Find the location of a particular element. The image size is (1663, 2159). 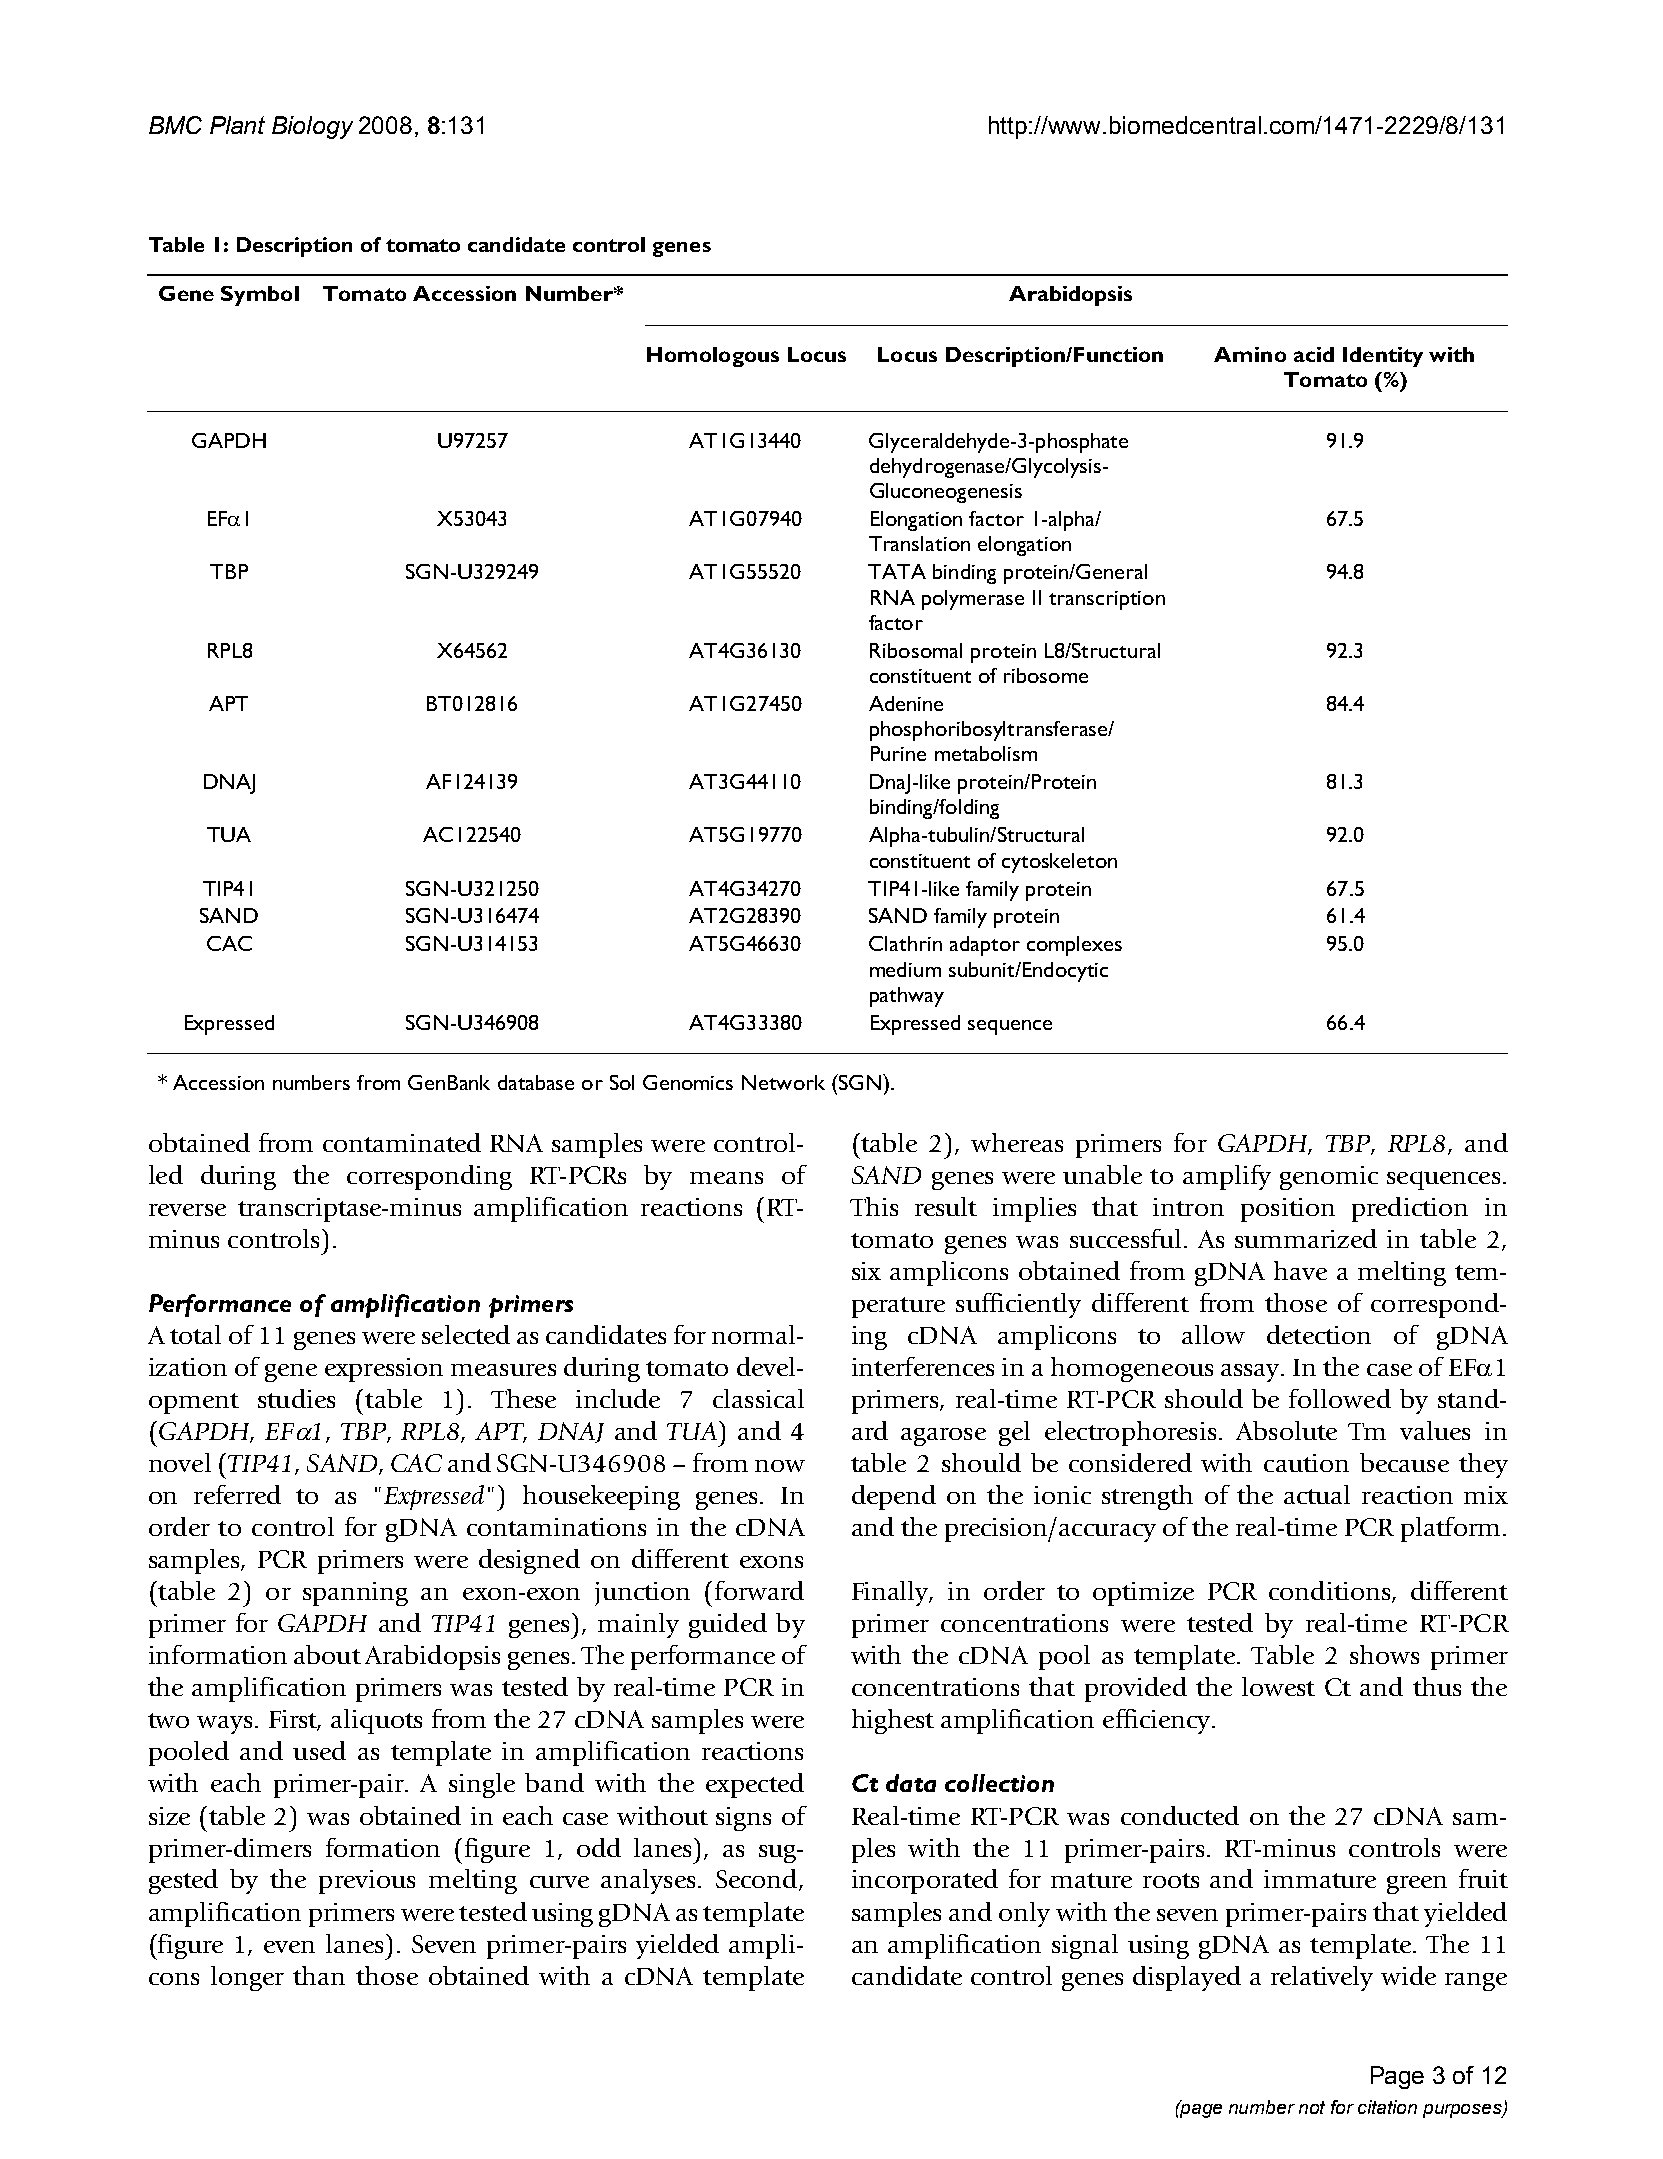

Ribosomal is located at coordinates (916, 650).
